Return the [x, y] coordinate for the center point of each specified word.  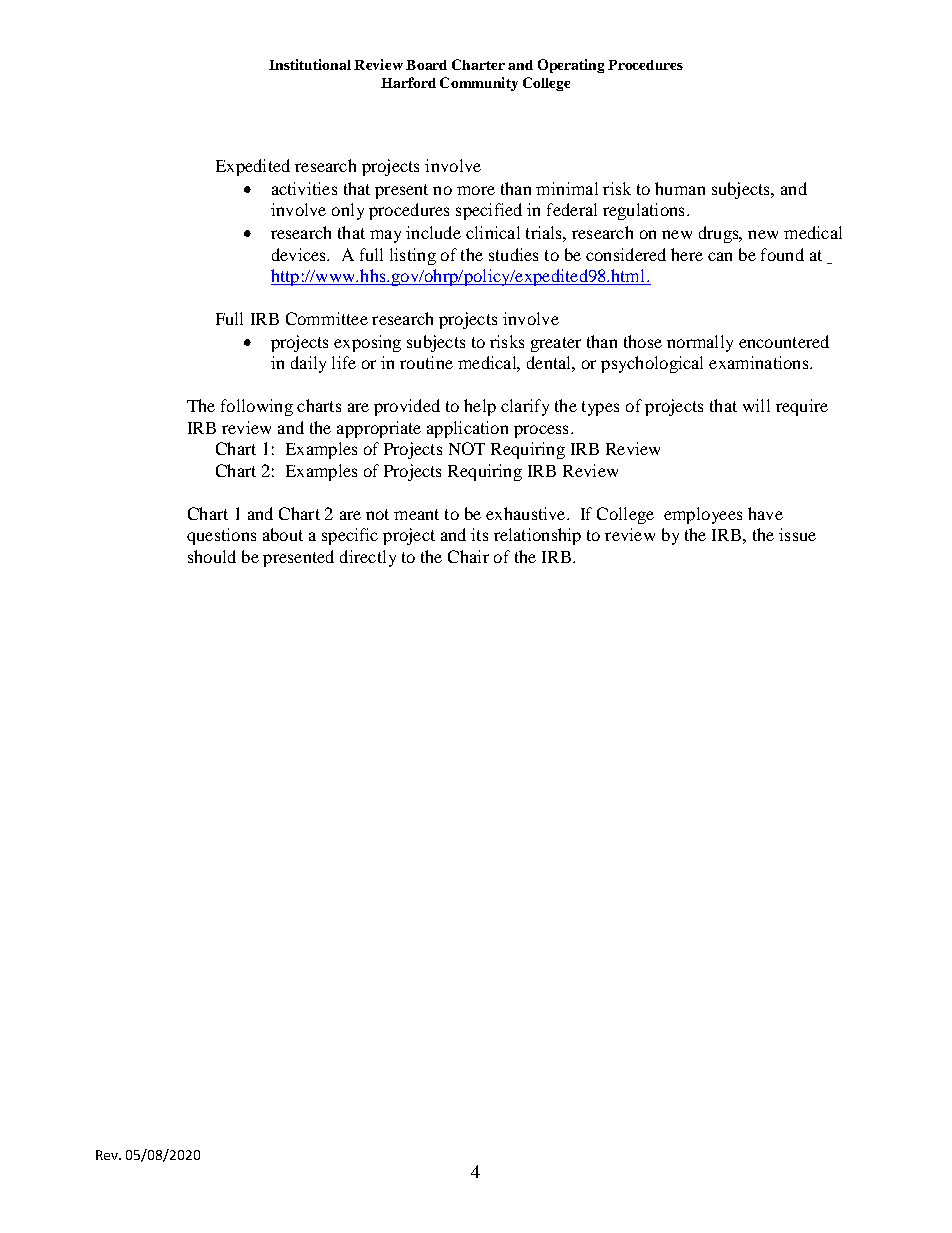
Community [479, 84]
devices [300, 254]
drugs [720, 234]
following [257, 407]
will [756, 405]
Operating [571, 66]
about [283, 534]
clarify [525, 407]
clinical [493, 232]
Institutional [310, 64]
